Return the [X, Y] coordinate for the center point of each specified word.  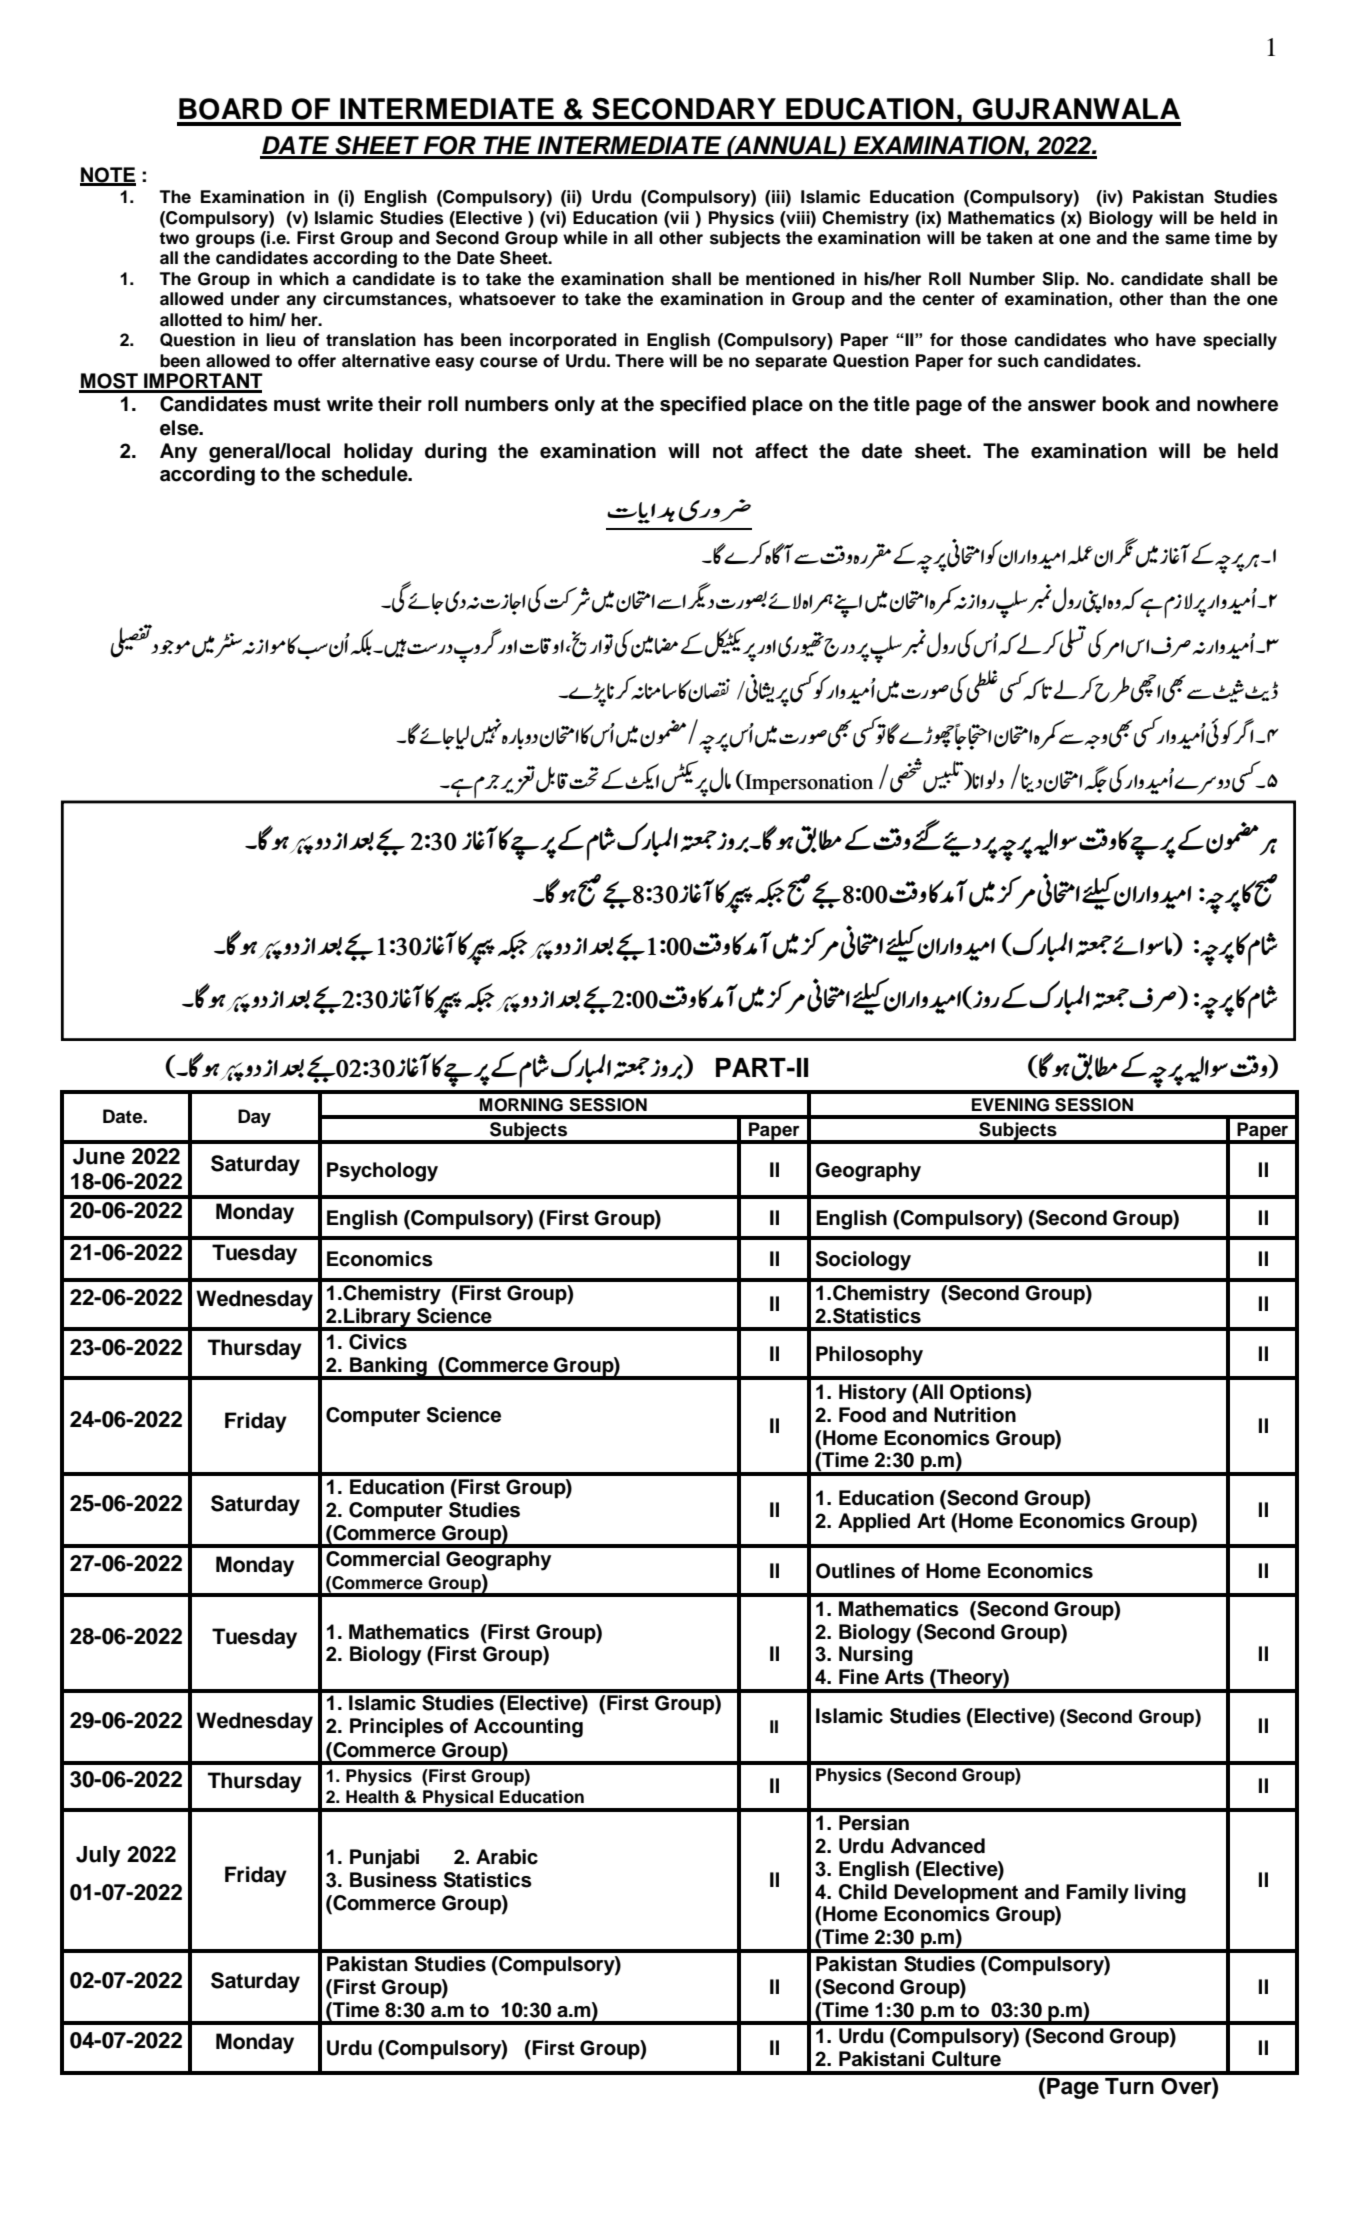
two [174, 238]
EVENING [1010, 1105]
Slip [1059, 280]
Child [862, 1892]
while [585, 238]
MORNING [521, 1105]
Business [393, 1880]
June [99, 1156]
